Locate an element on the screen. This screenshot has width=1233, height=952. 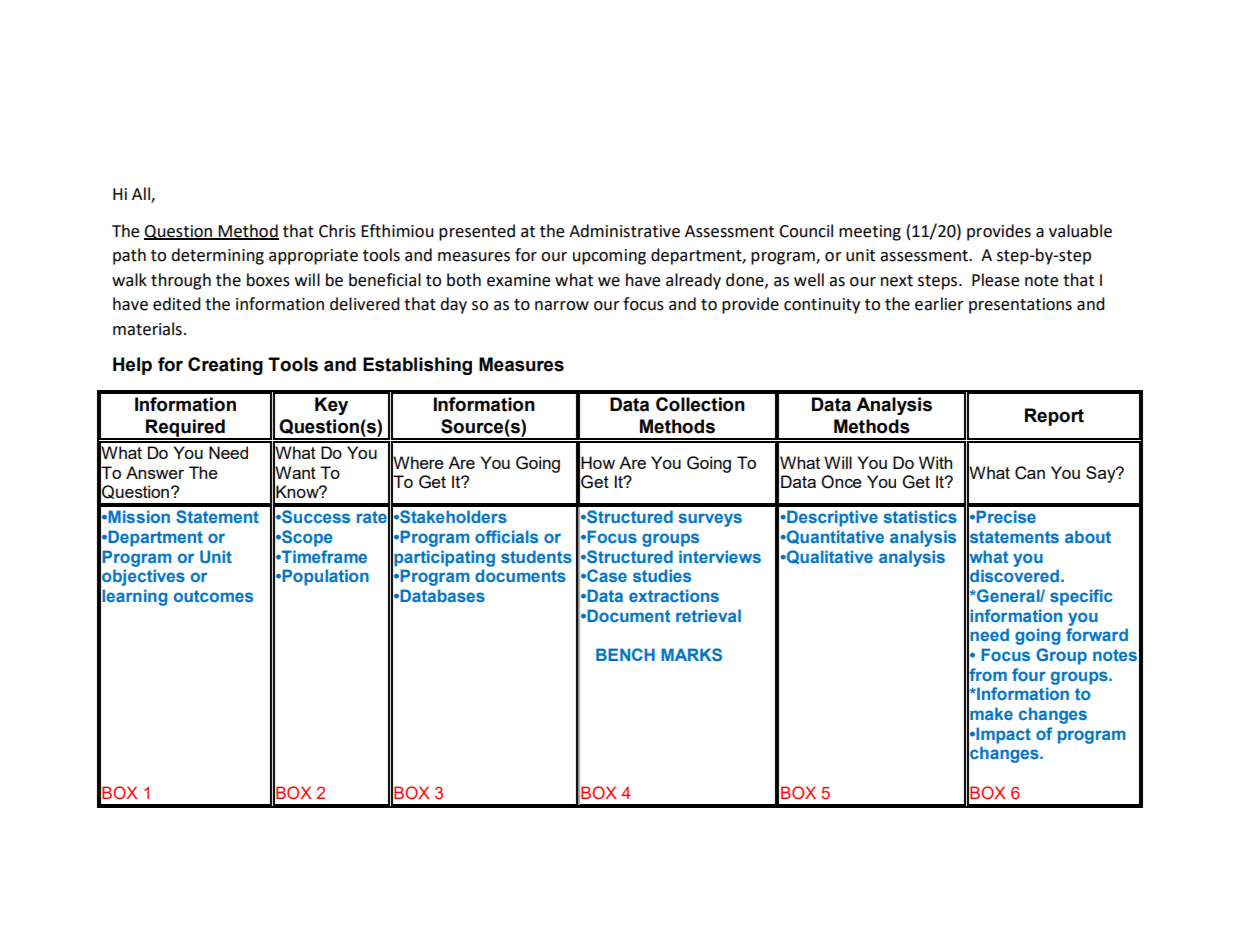
determining is located at coordinates (217, 256).
